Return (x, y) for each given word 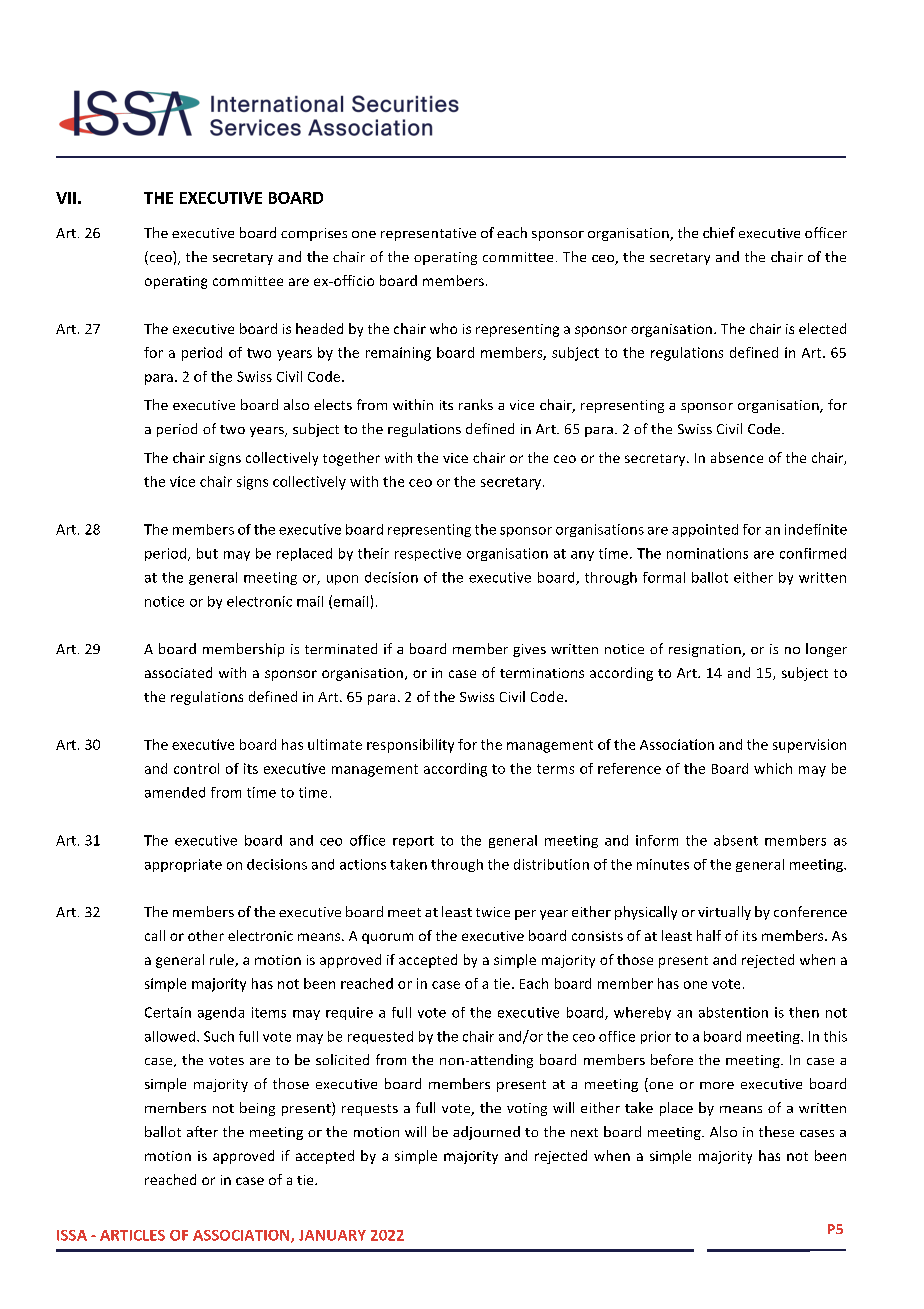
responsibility (410, 746)
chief (719, 232)
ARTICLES (132, 1235)
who (443, 328)
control (196, 768)
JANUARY (332, 1235)
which (773, 768)
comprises (314, 234)
